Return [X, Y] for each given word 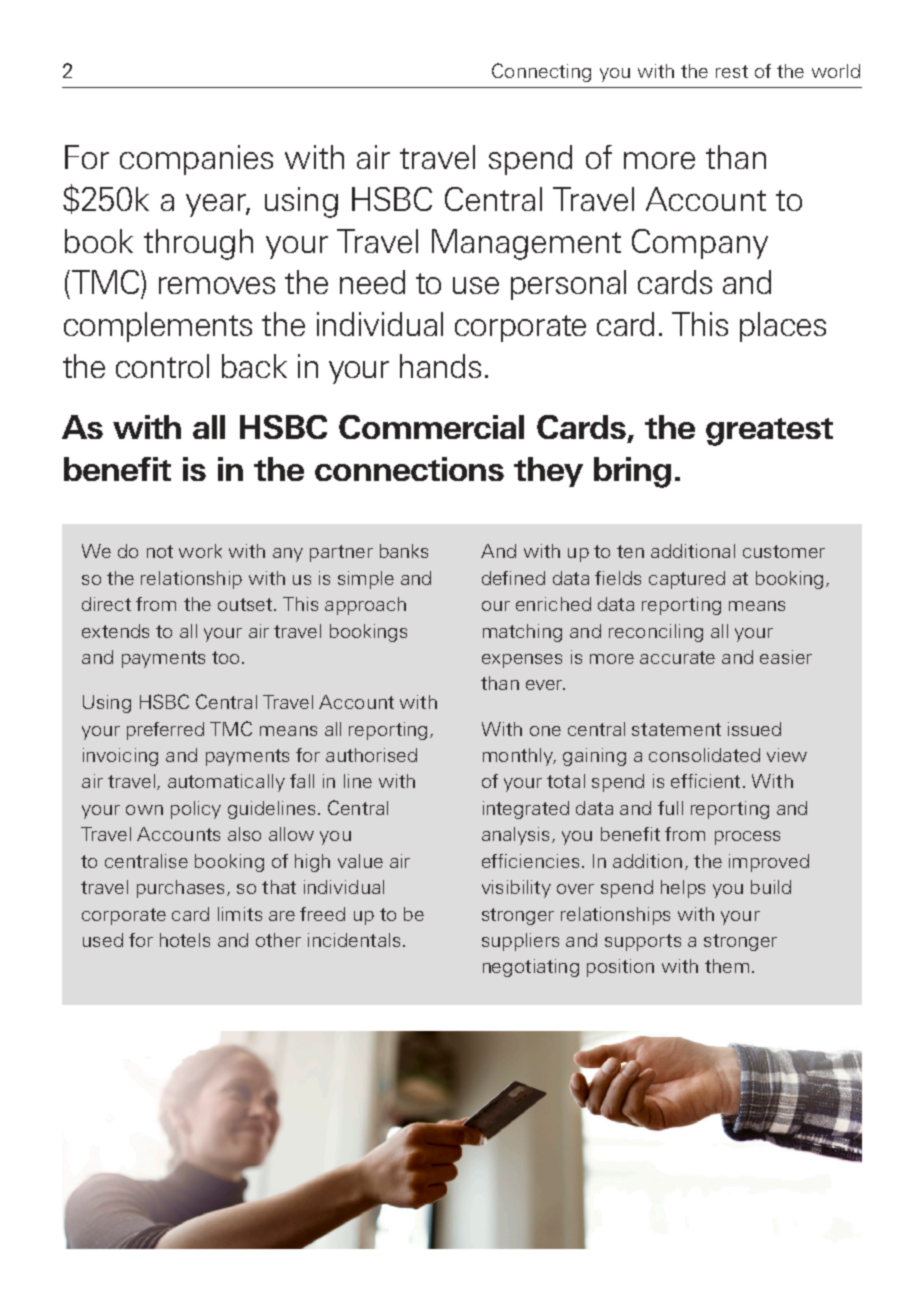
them [727, 966]
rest [732, 71]
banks [404, 551]
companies [196, 160]
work [200, 551]
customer [784, 551]
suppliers [520, 942]
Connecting [541, 72]
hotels [185, 940]
